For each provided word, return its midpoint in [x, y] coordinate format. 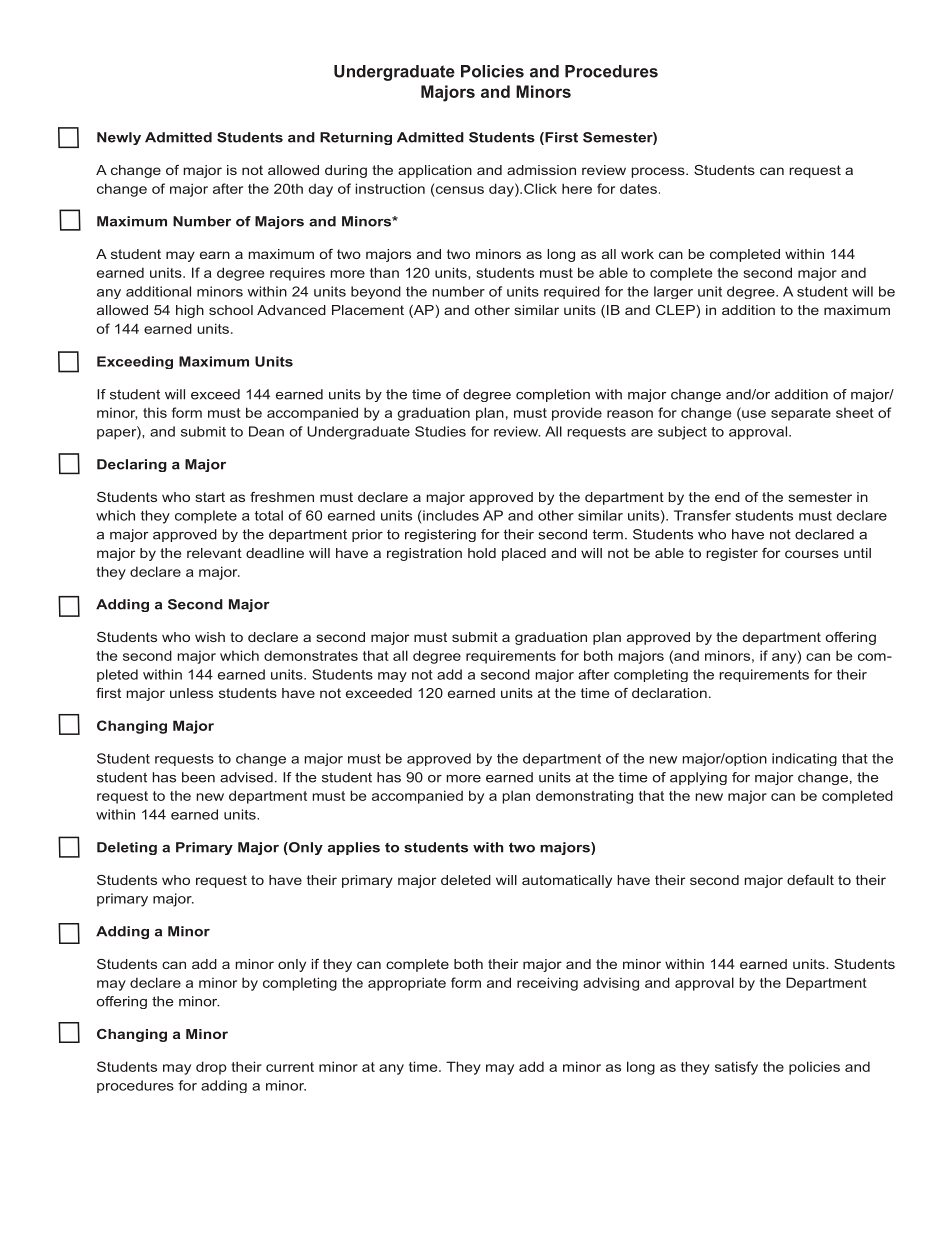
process [659, 172]
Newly [119, 138]
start [210, 497]
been [198, 777]
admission [541, 170]
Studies [440, 431]
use [753, 413]
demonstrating [584, 797]
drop [211, 1068]
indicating [804, 759]
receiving [547, 984]
